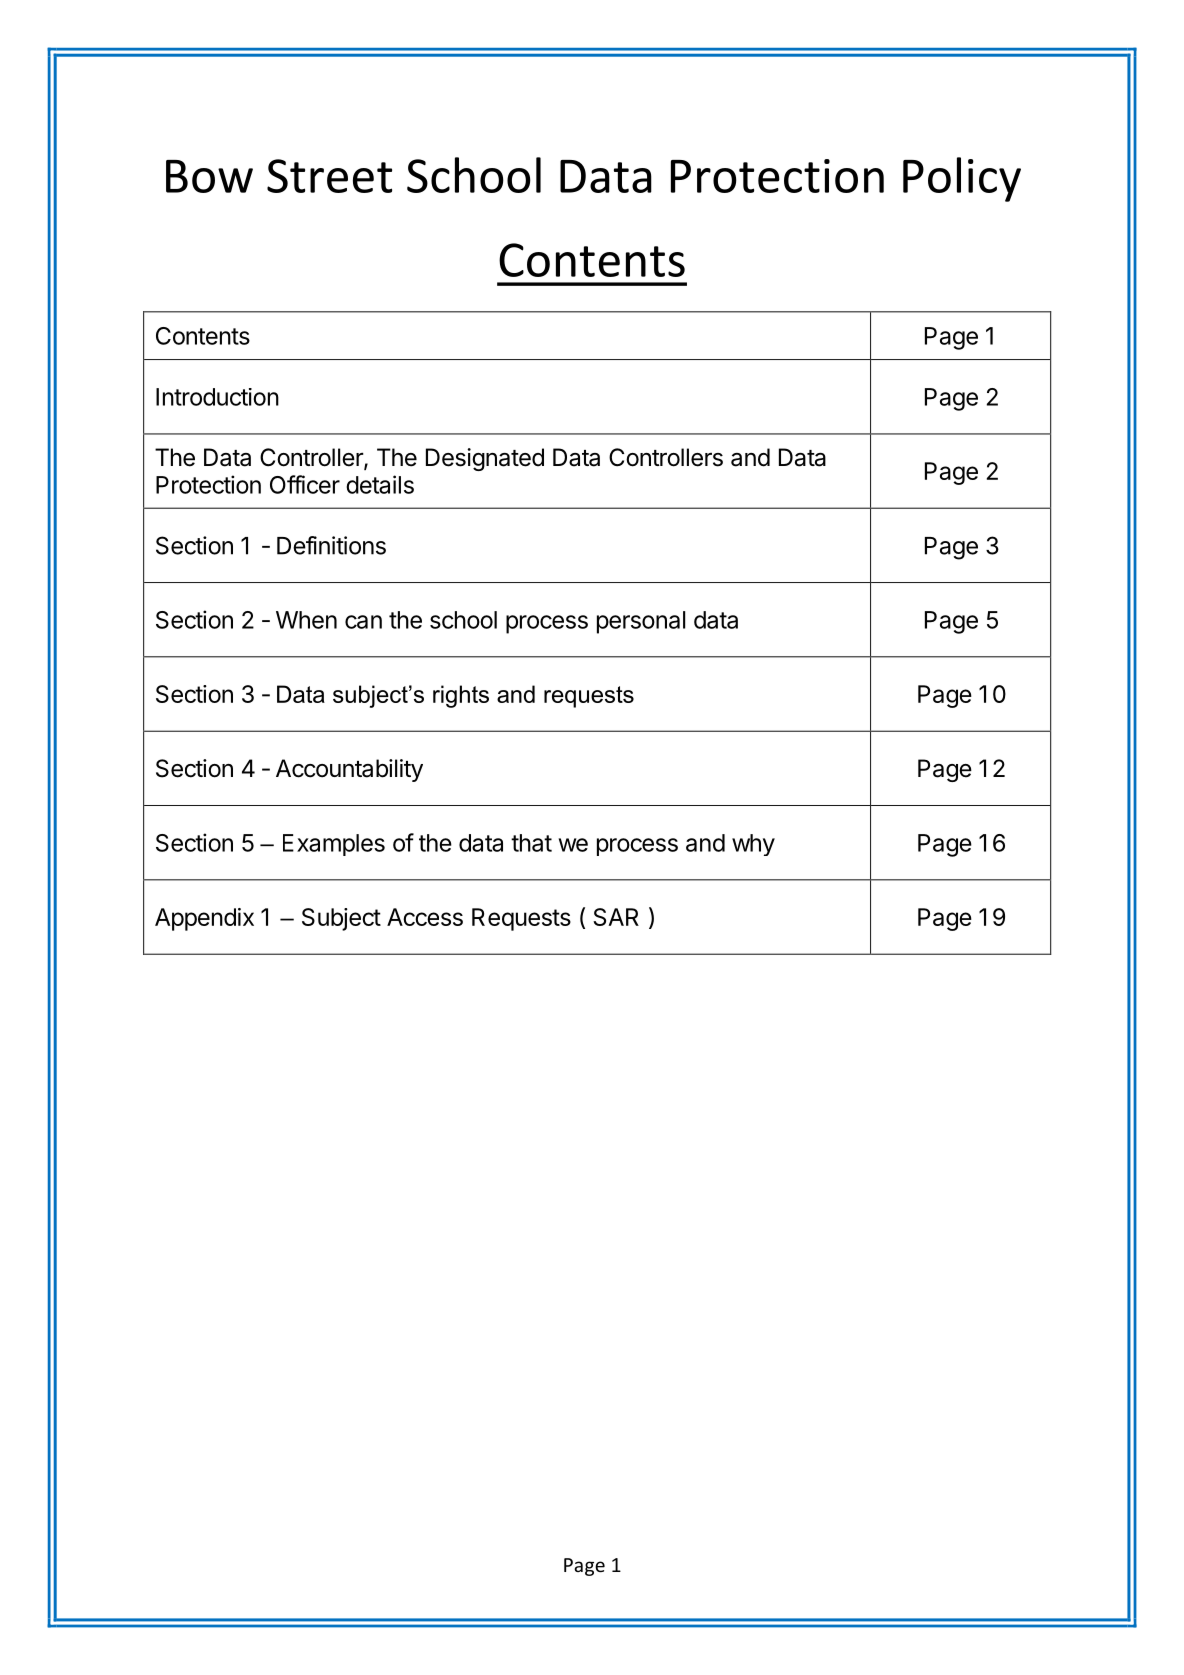 The image size is (1184, 1675). I want to click on Designated, so click(485, 459).
